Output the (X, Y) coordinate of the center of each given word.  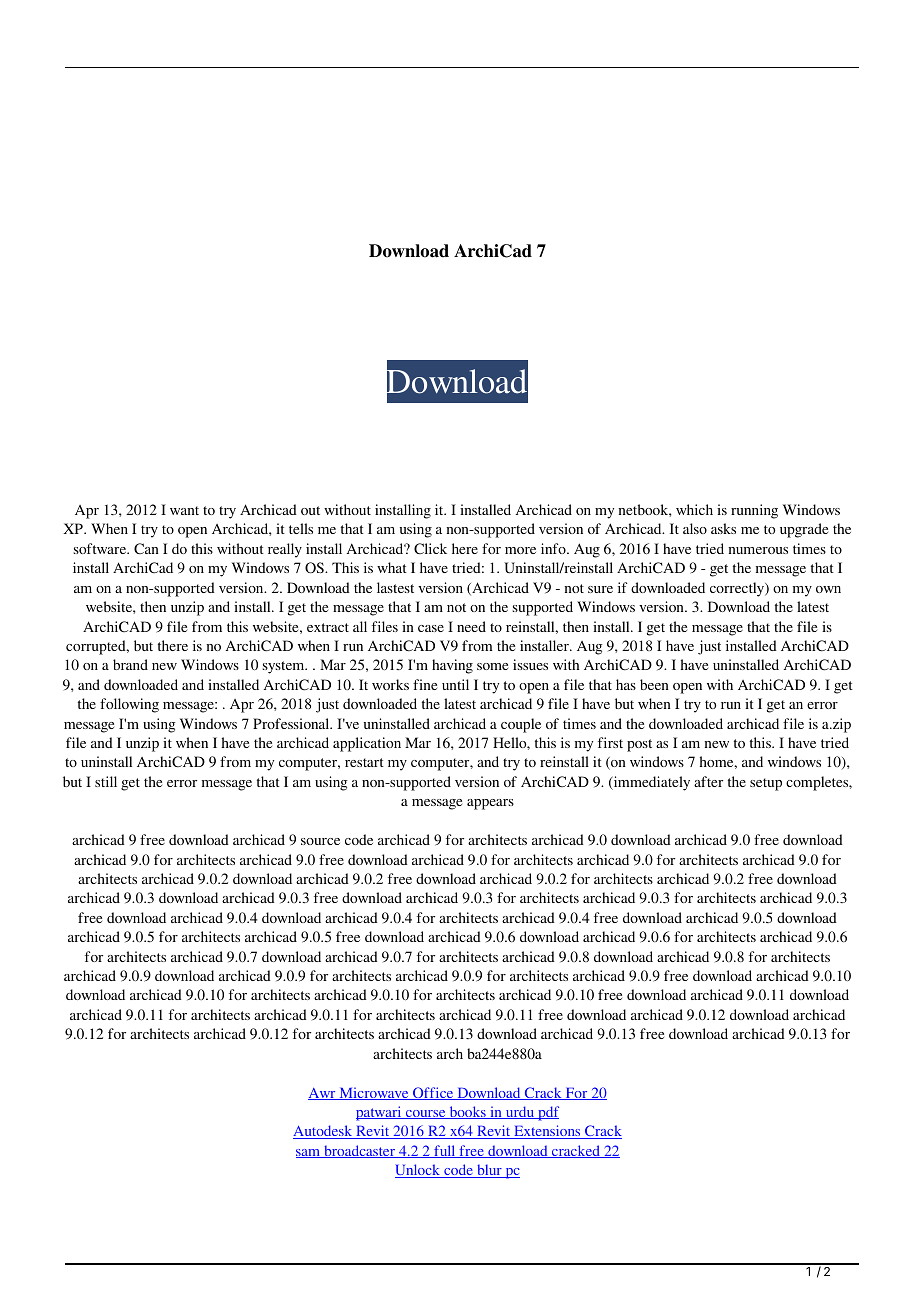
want (184, 510)
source (320, 841)
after (708, 781)
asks (723, 528)
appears (490, 804)
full (445, 1151)
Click (430, 549)
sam (309, 1153)
